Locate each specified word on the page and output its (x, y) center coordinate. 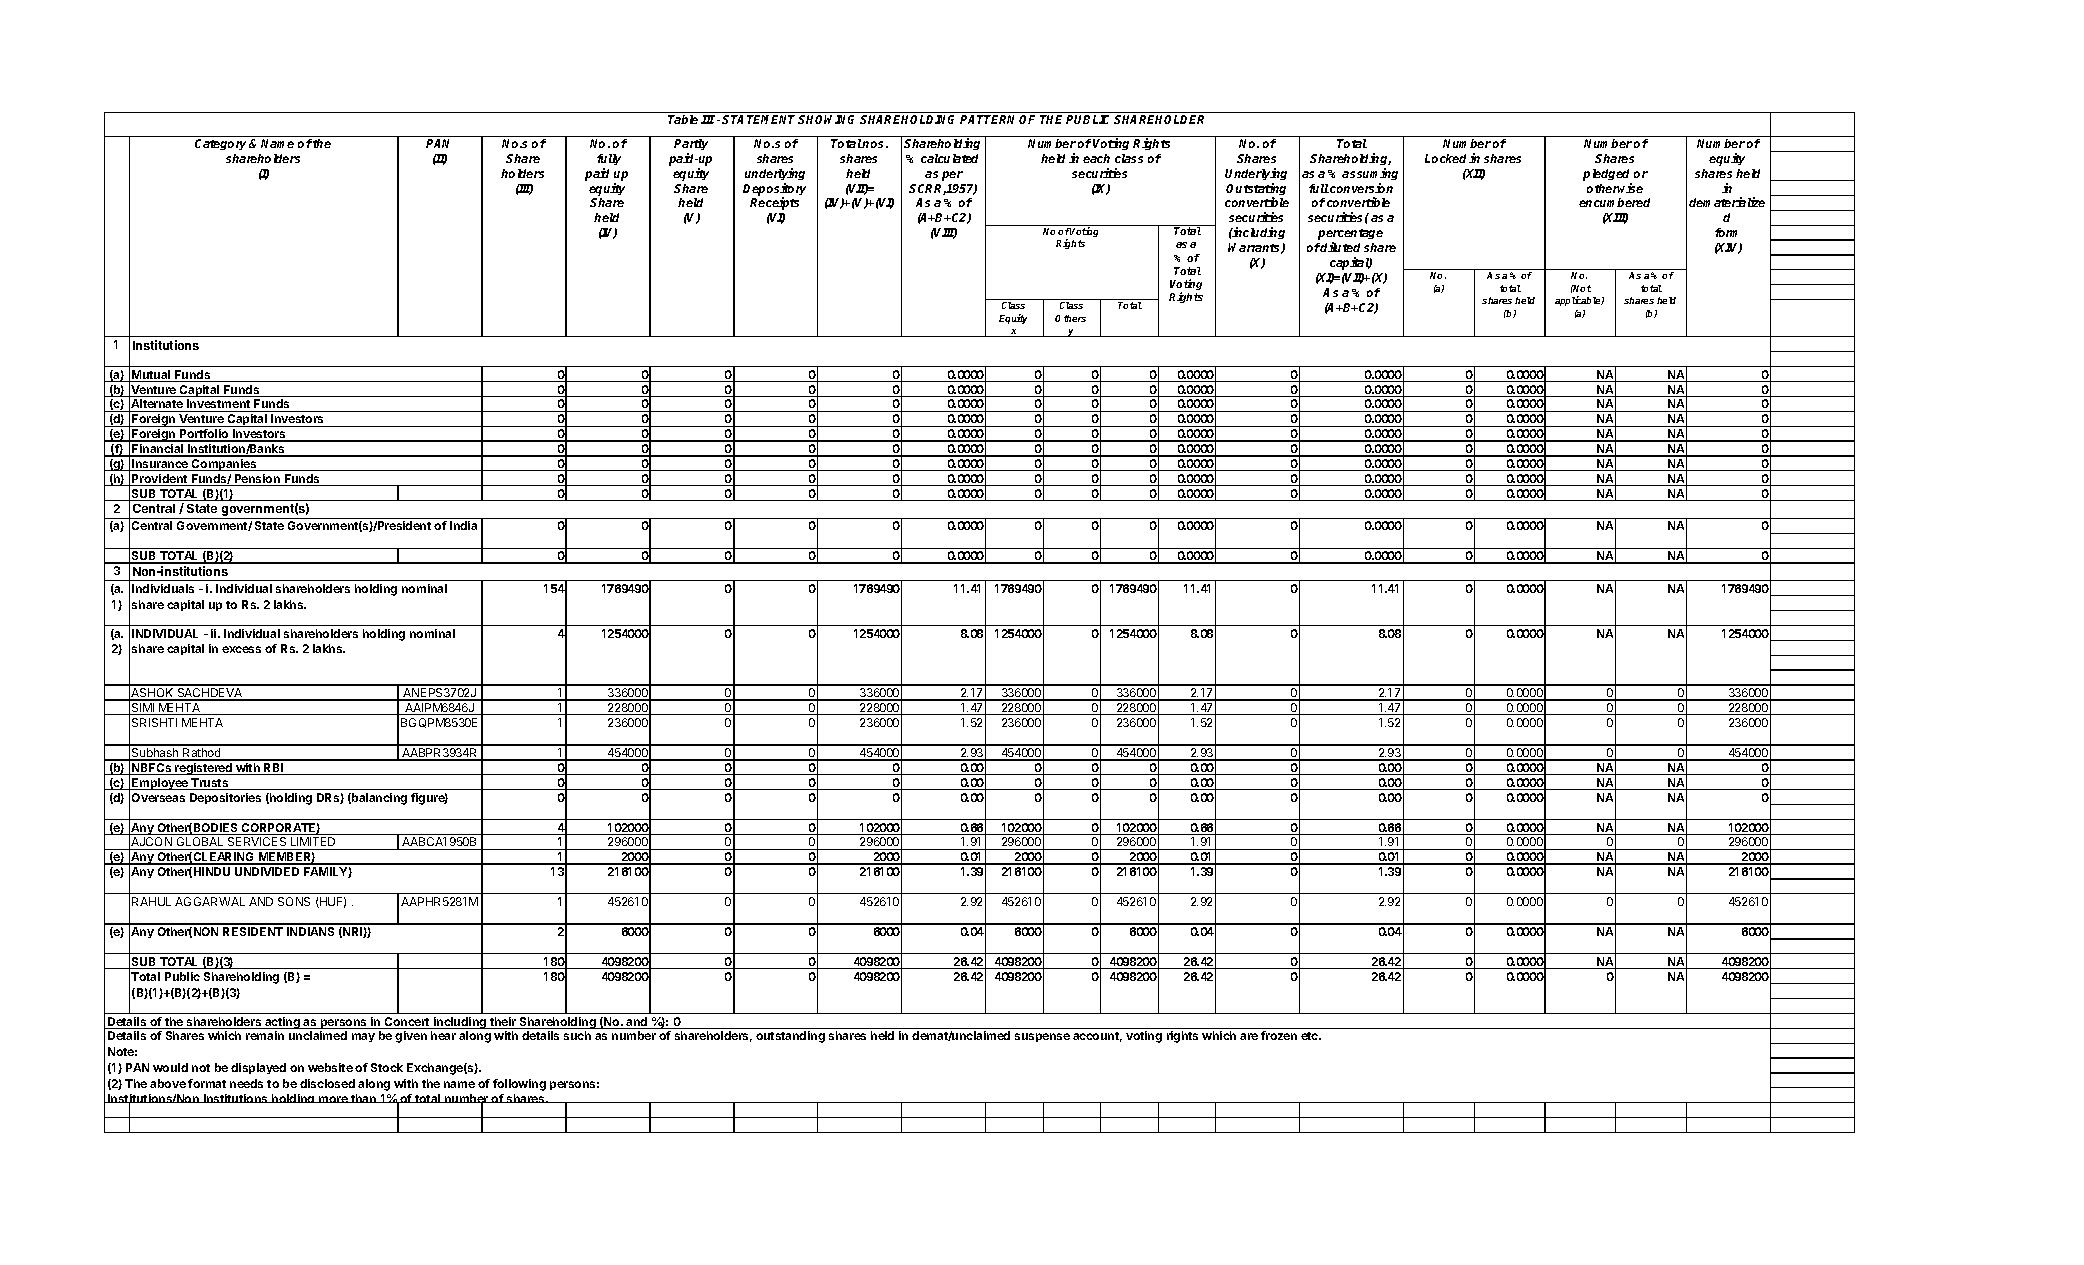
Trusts (210, 784)
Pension (257, 480)
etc (1311, 1036)
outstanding (790, 1037)
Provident (160, 480)
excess (241, 649)
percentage (1350, 236)
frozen (1279, 1035)
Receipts (774, 203)
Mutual (151, 376)
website (330, 1067)
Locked (1447, 158)
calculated (949, 158)
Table (683, 119)
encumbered (1614, 202)
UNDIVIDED (267, 871)
